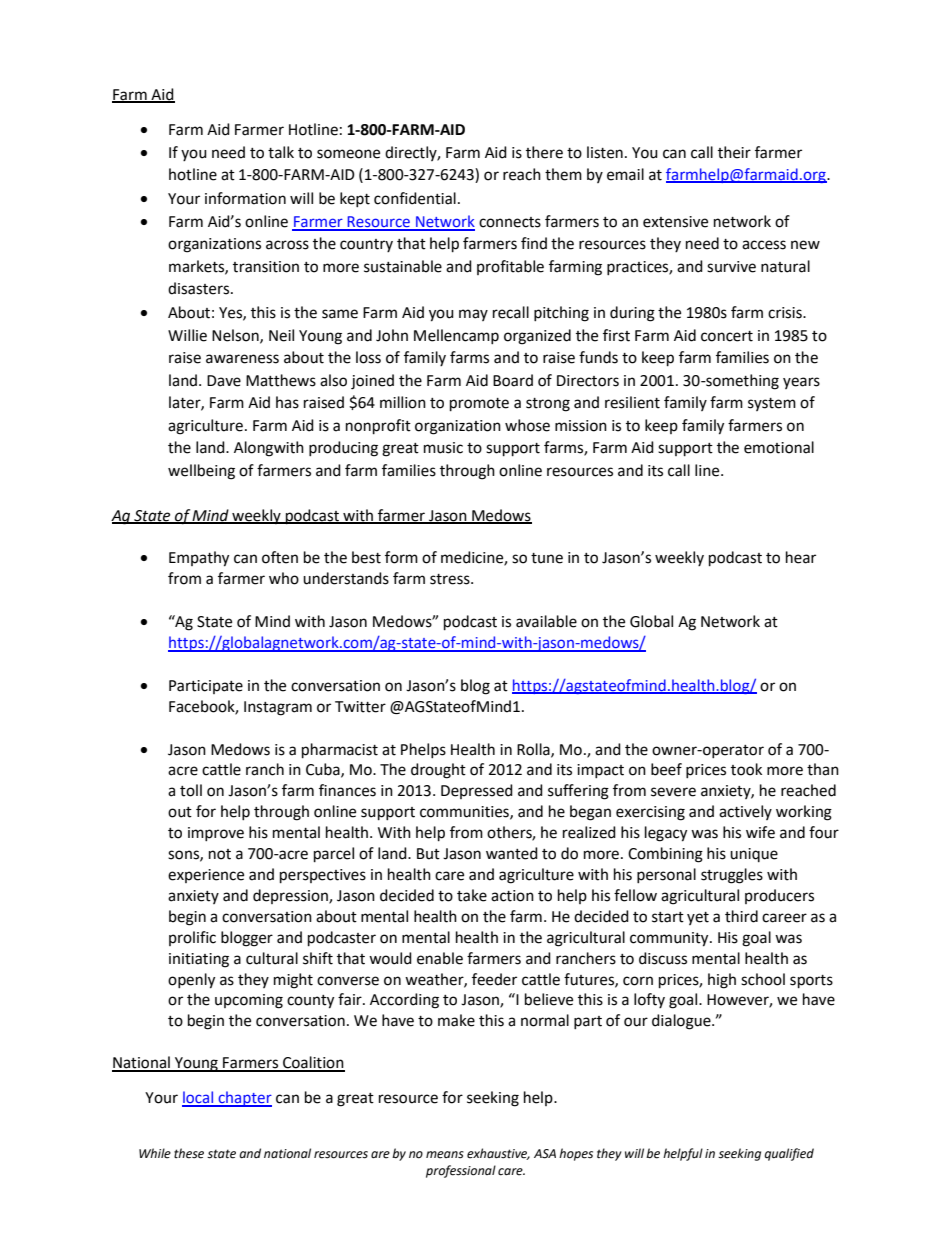  I want to click on connects, so click(510, 222).
